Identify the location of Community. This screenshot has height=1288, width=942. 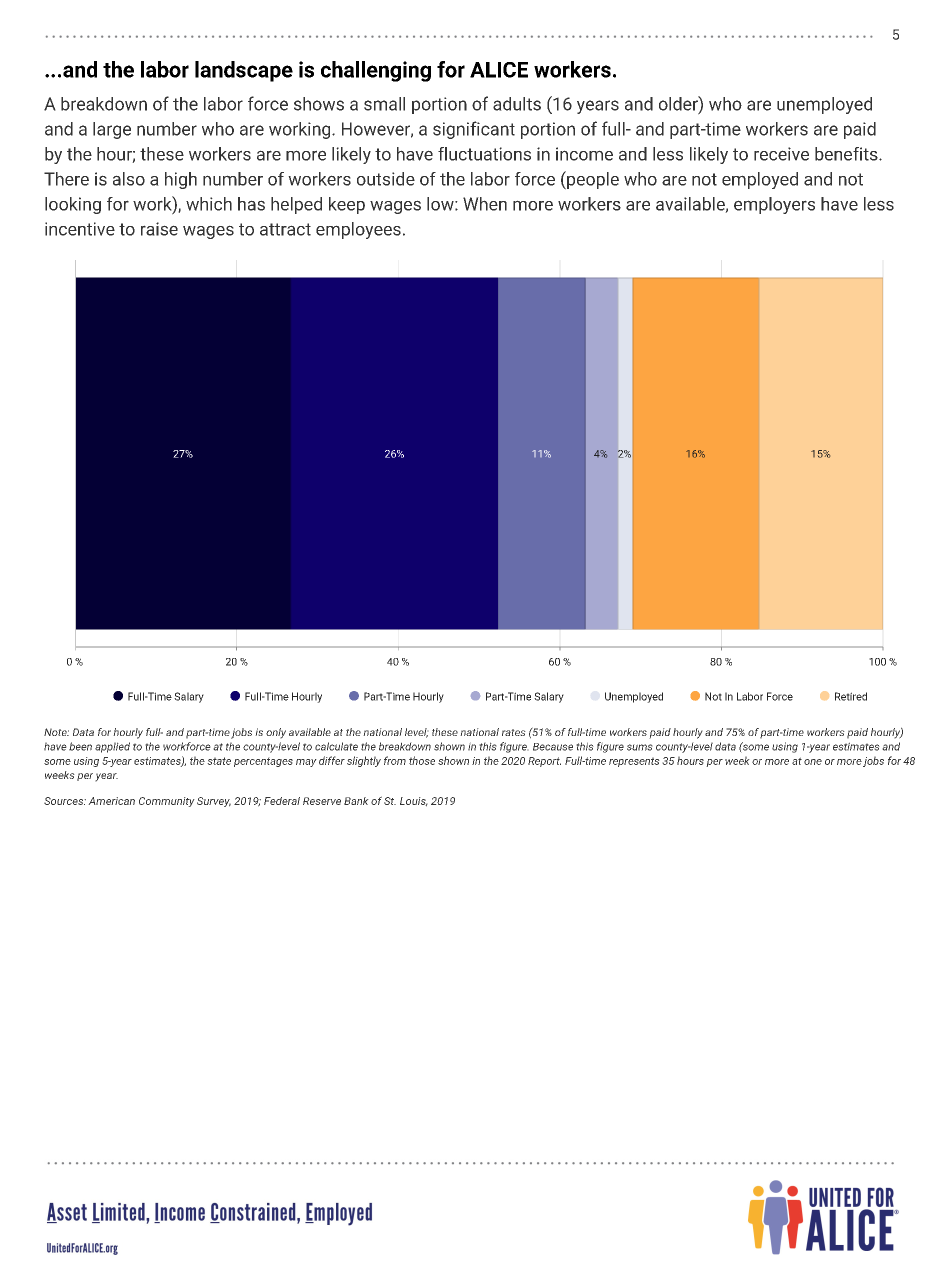
(167, 802).
